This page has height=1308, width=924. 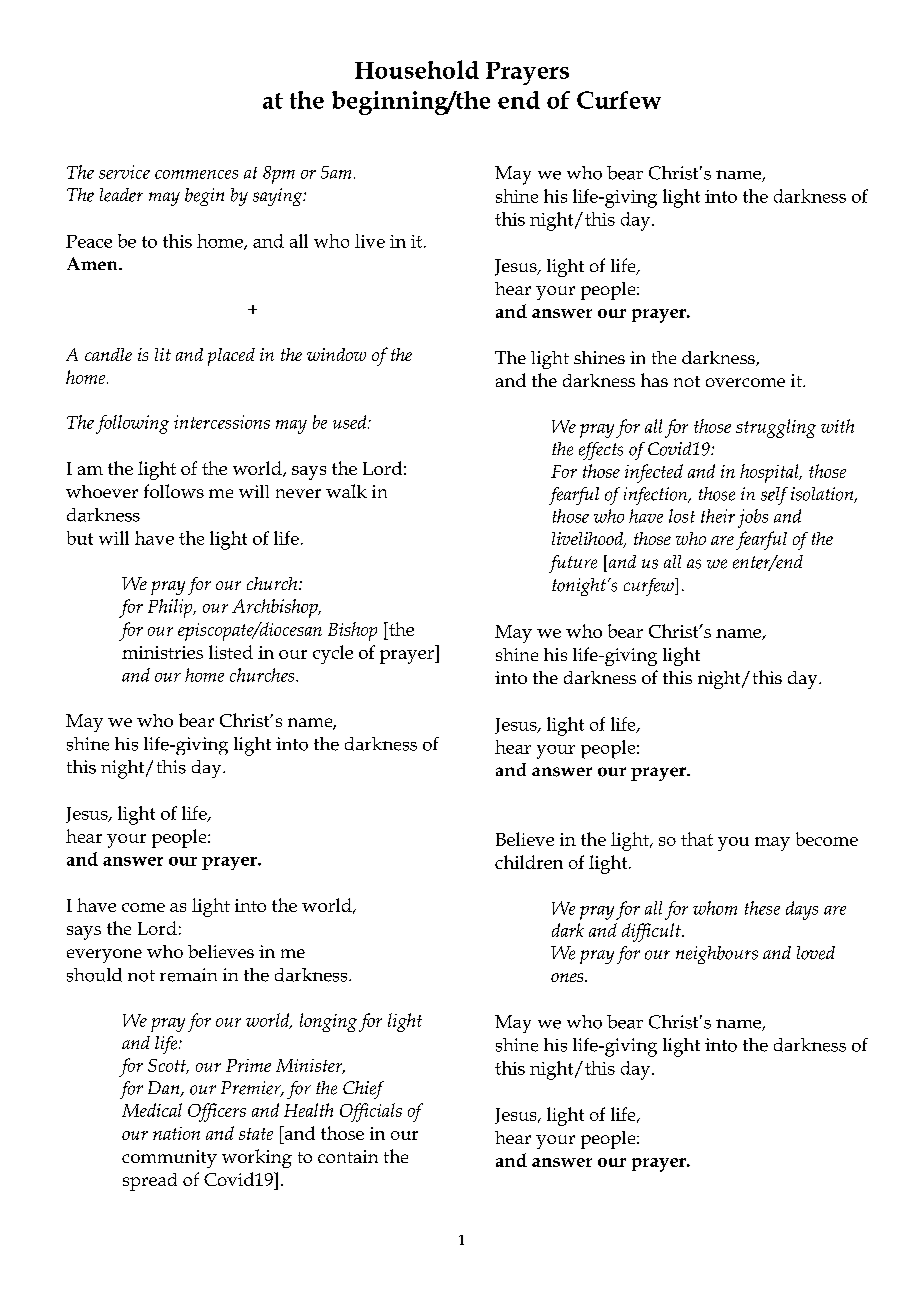 I want to click on has, so click(x=654, y=380).
